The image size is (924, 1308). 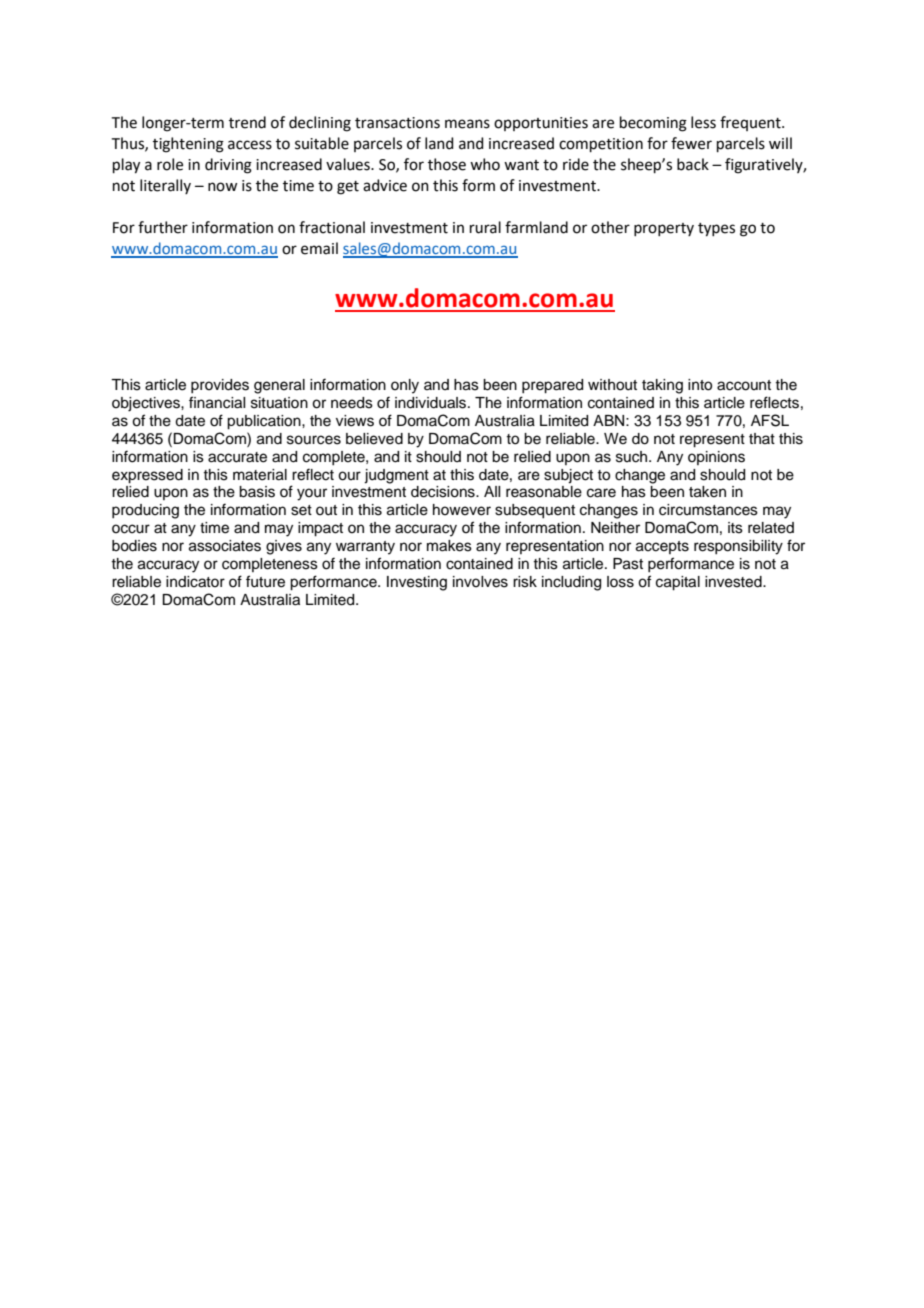 What do you see at coordinates (237, 457) in the document?
I see `accurate` at bounding box center [237, 457].
